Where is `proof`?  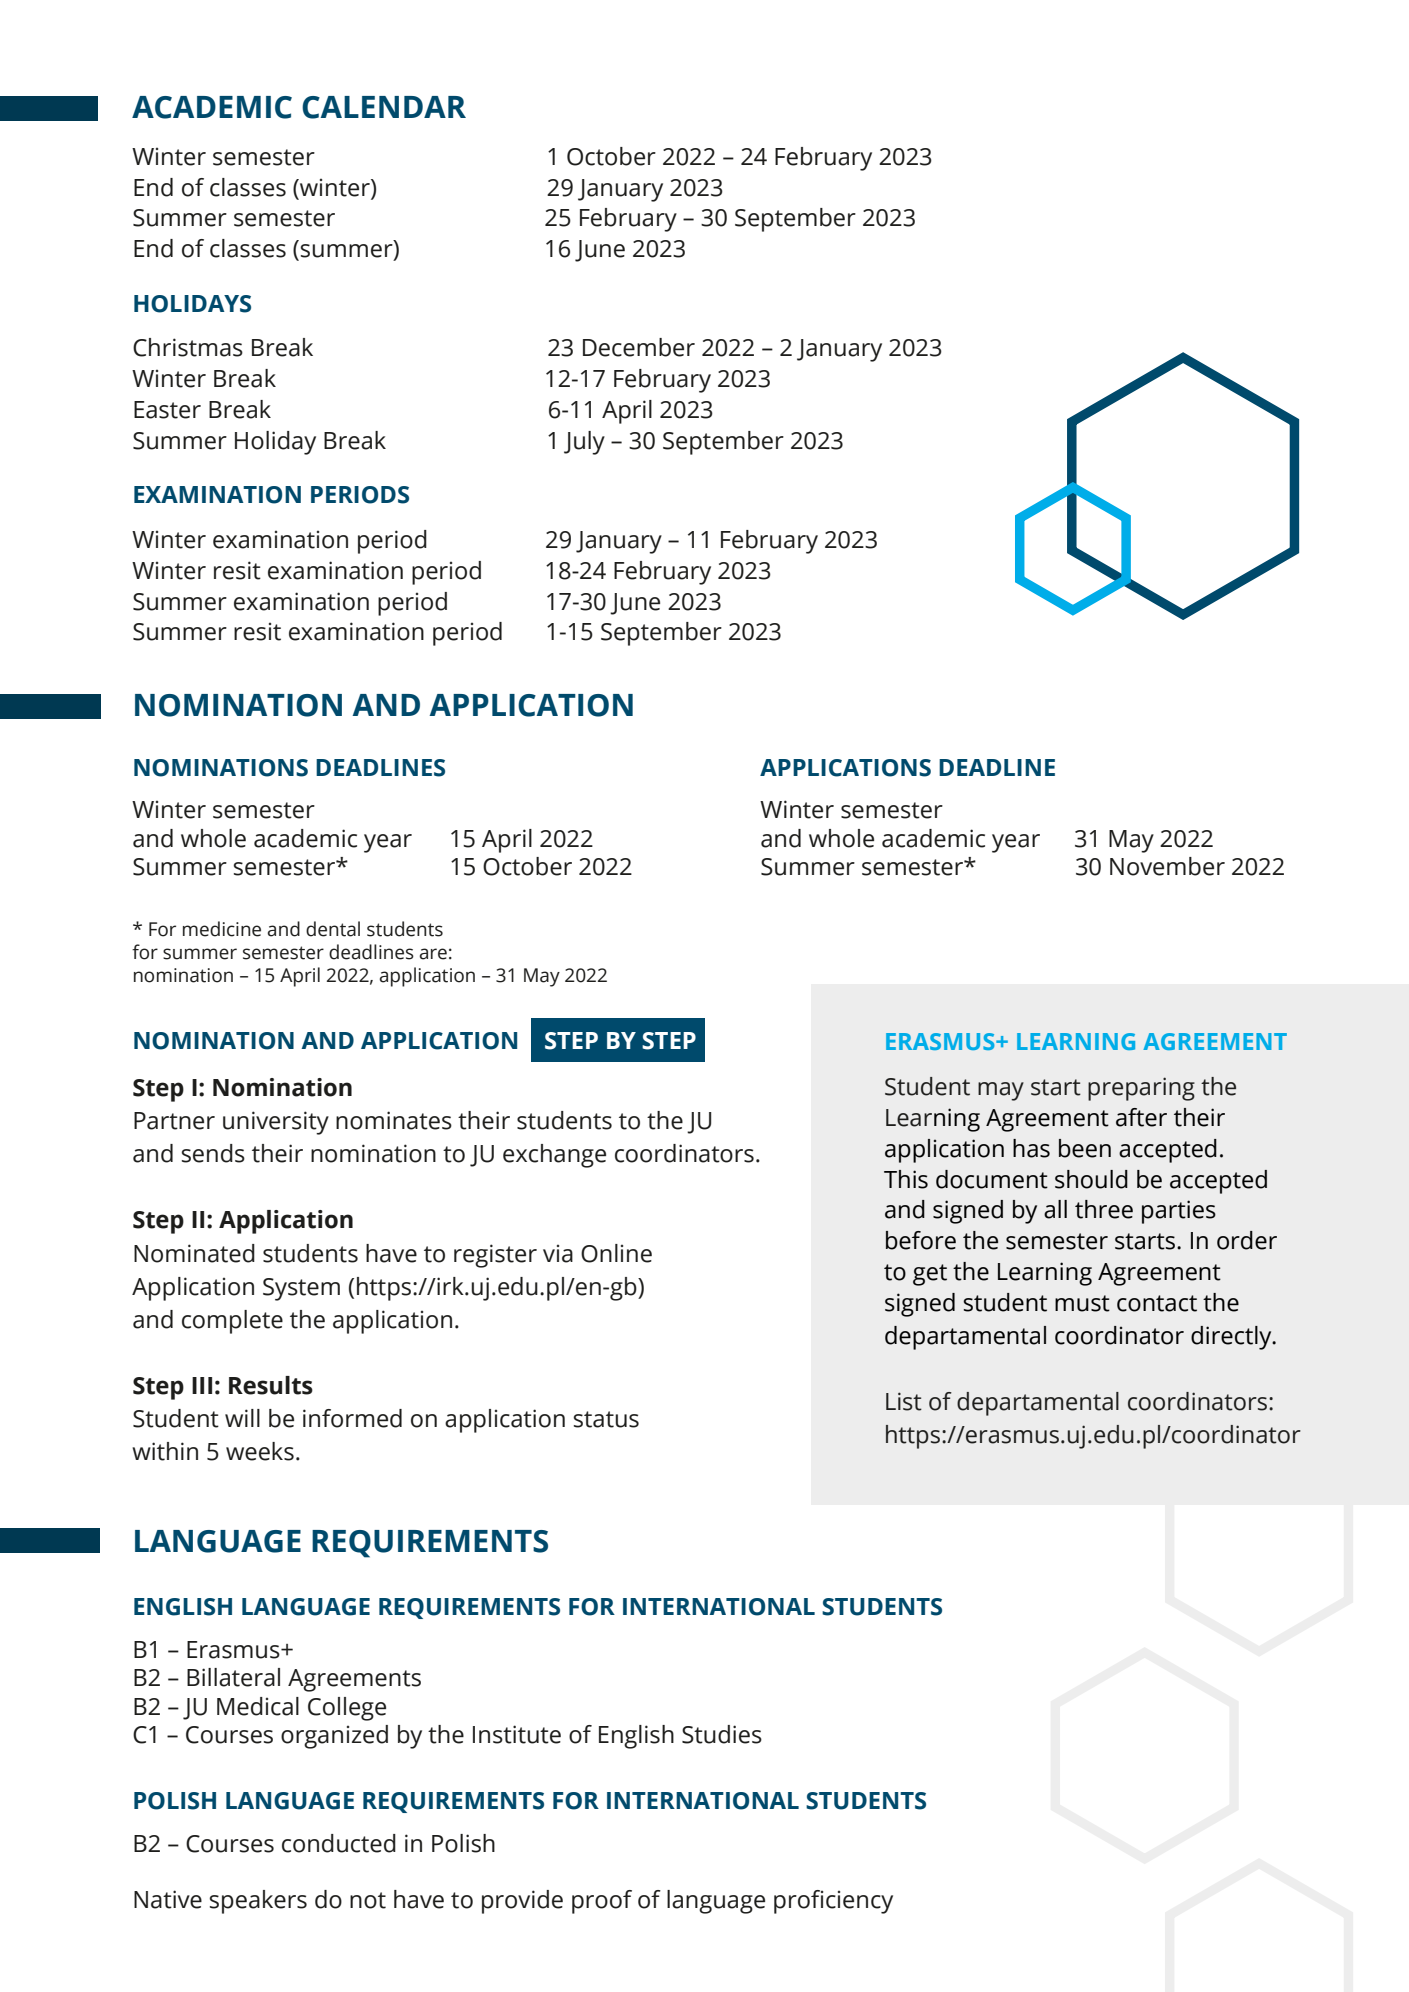 proof is located at coordinates (602, 1902).
